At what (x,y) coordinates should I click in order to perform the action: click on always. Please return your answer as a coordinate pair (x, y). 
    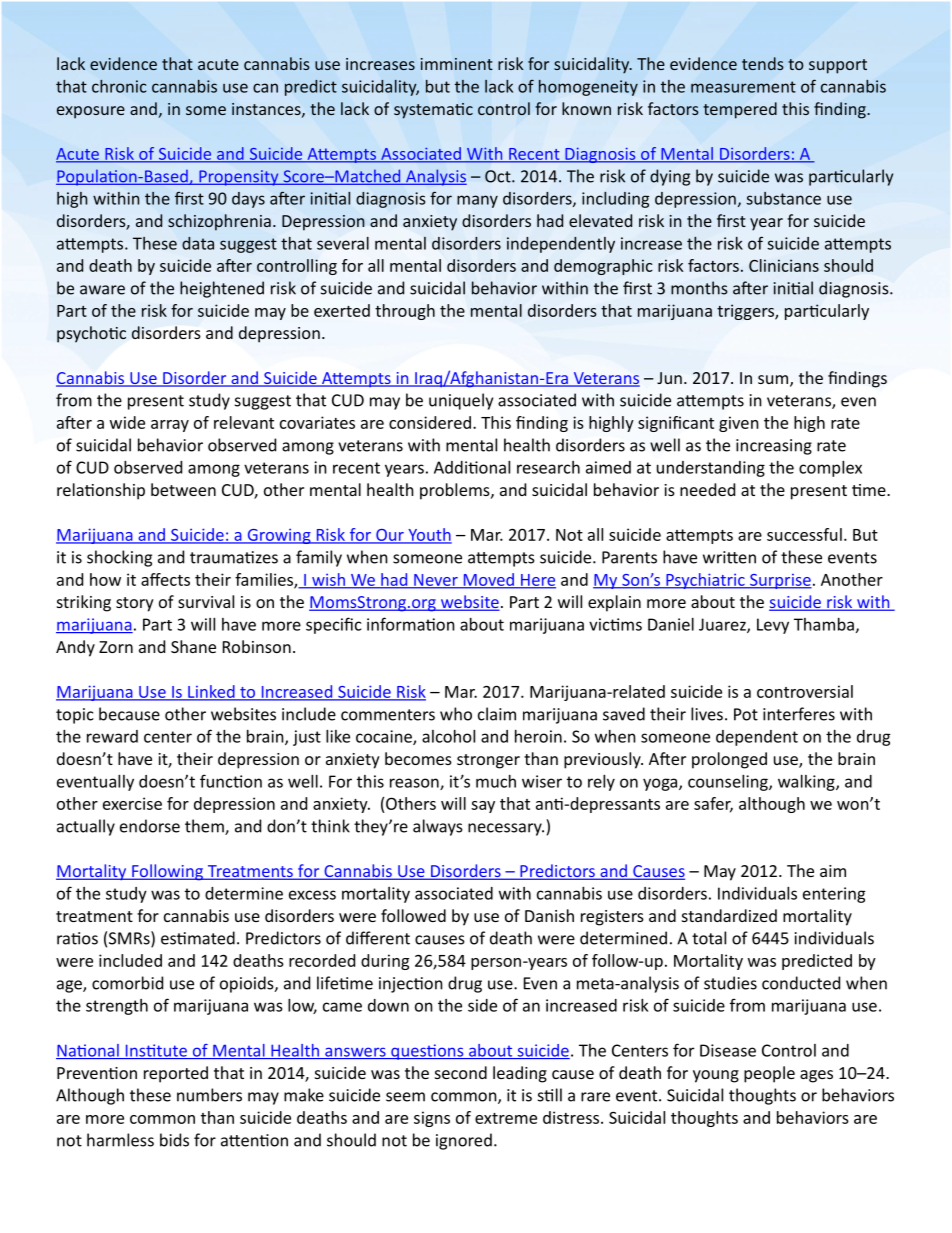
    Looking at the image, I should click on (438, 827).
